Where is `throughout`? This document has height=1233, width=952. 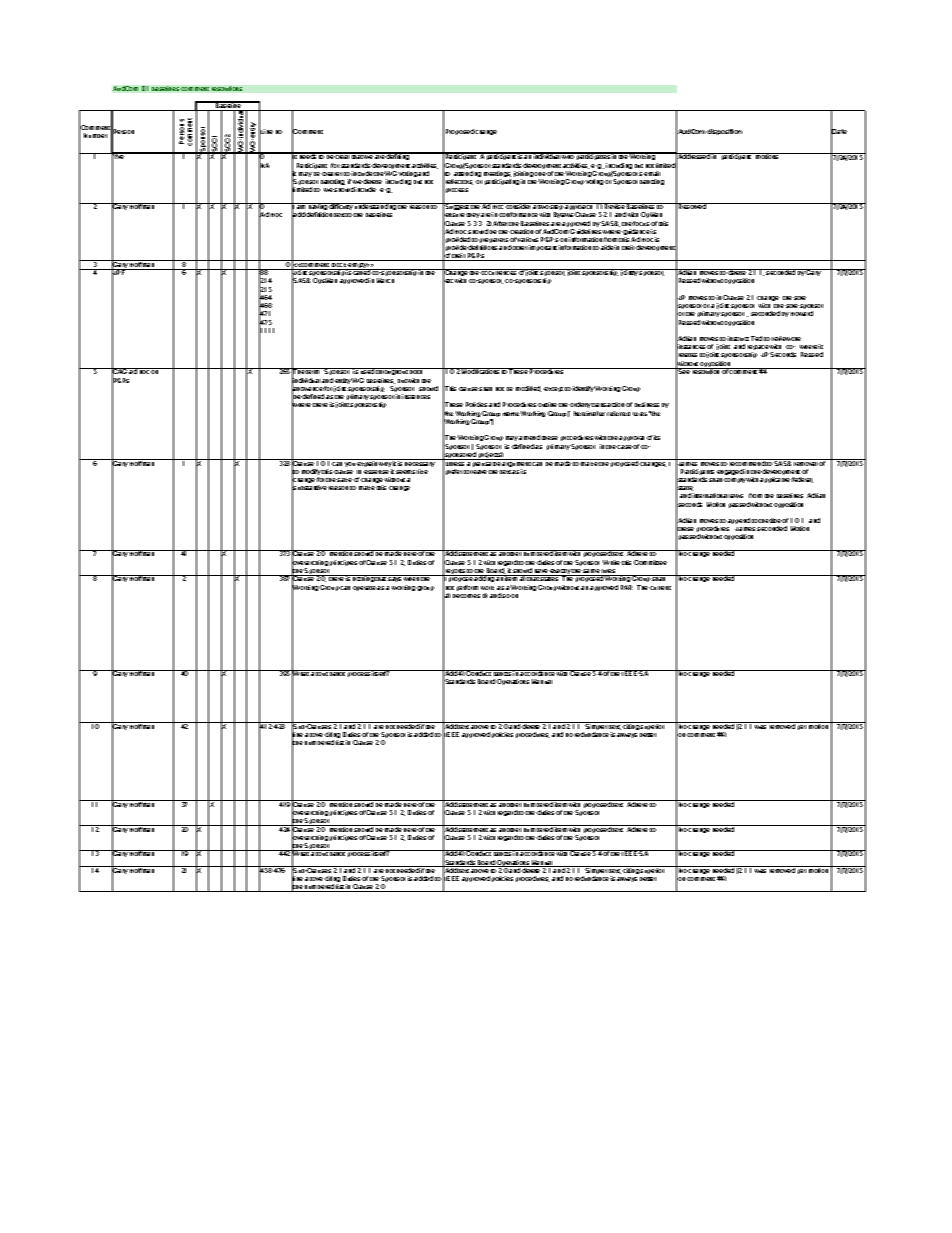 throughout is located at coordinates (392, 373).
